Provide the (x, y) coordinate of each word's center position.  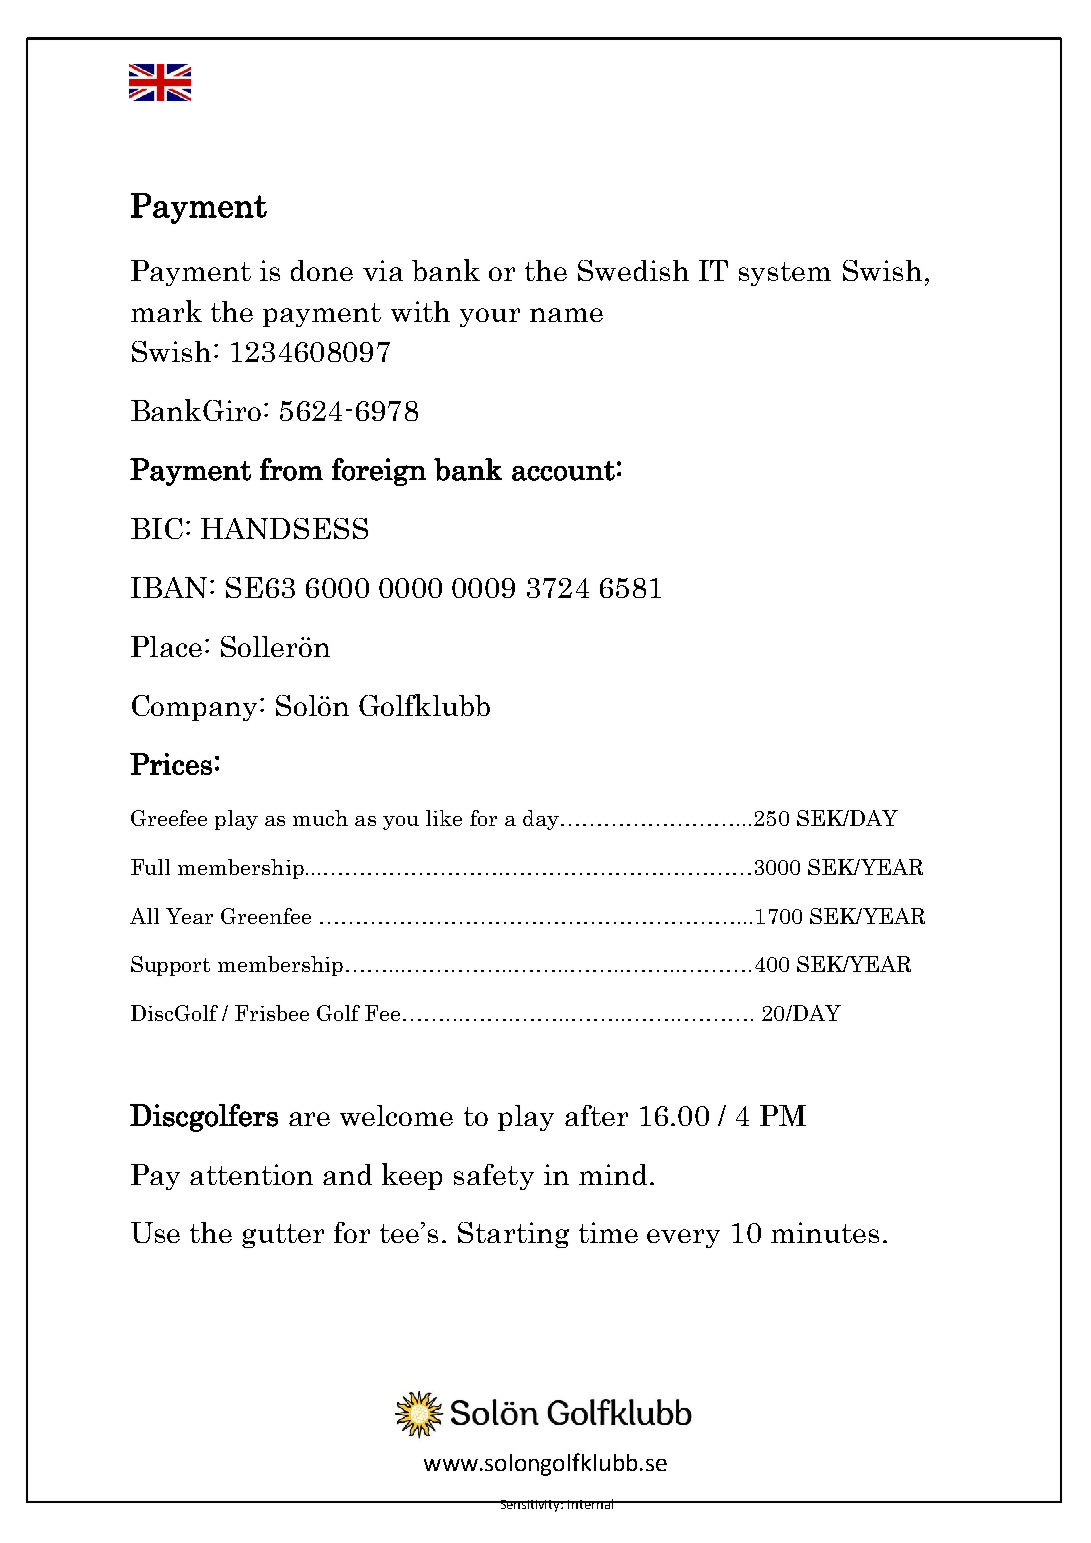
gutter (283, 1236)
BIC (157, 528)
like (444, 818)
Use (155, 1232)
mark (166, 311)
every (683, 1238)
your (490, 317)
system (785, 274)
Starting (513, 1235)
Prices (171, 764)
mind (613, 1174)
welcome (396, 1115)
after (596, 1115)
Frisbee (272, 1013)
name (566, 315)
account (563, 471)
